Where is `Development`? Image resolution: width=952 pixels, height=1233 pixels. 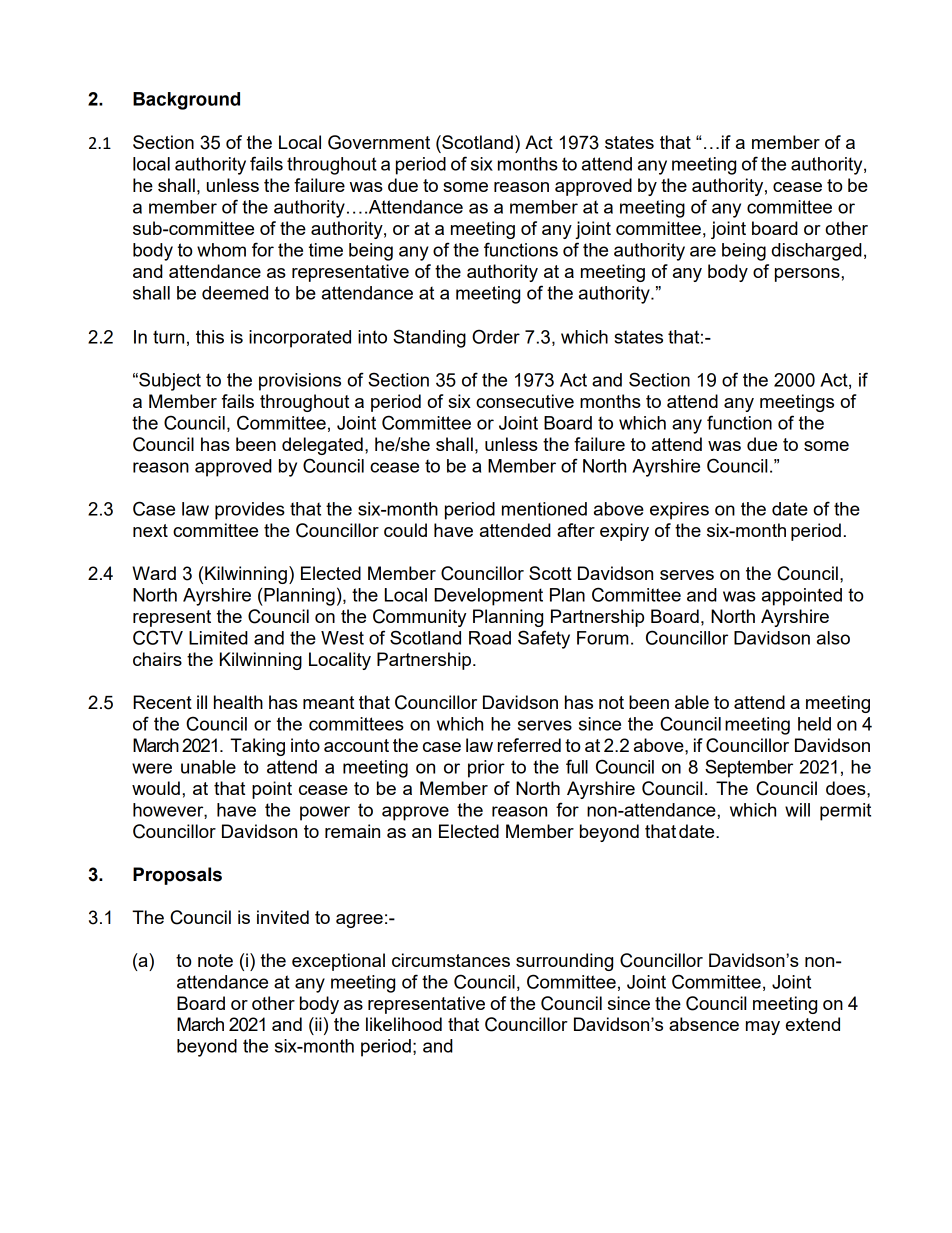 Development is located at coordinates (488, 597).
